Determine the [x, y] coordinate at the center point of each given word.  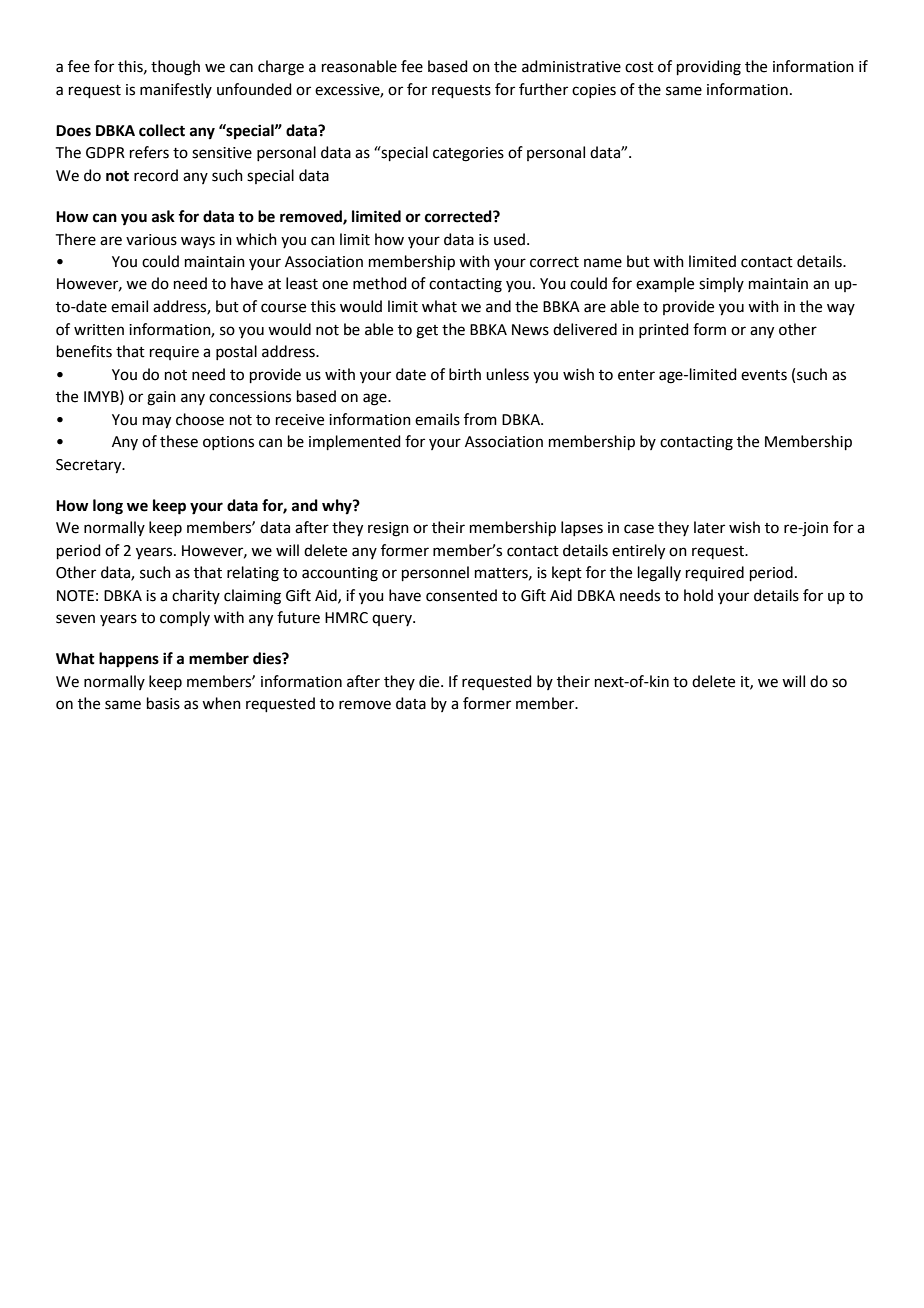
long [108, 507]
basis [163, 703]
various [151, 240]
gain [161, 398]
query [393, 620]
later [709, 527]
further [543, 89]
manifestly [176, 90]
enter [636, 375]
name [603, 263]
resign [388, 529]
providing [709, 68]
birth [465, 374]
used [511, 239]
